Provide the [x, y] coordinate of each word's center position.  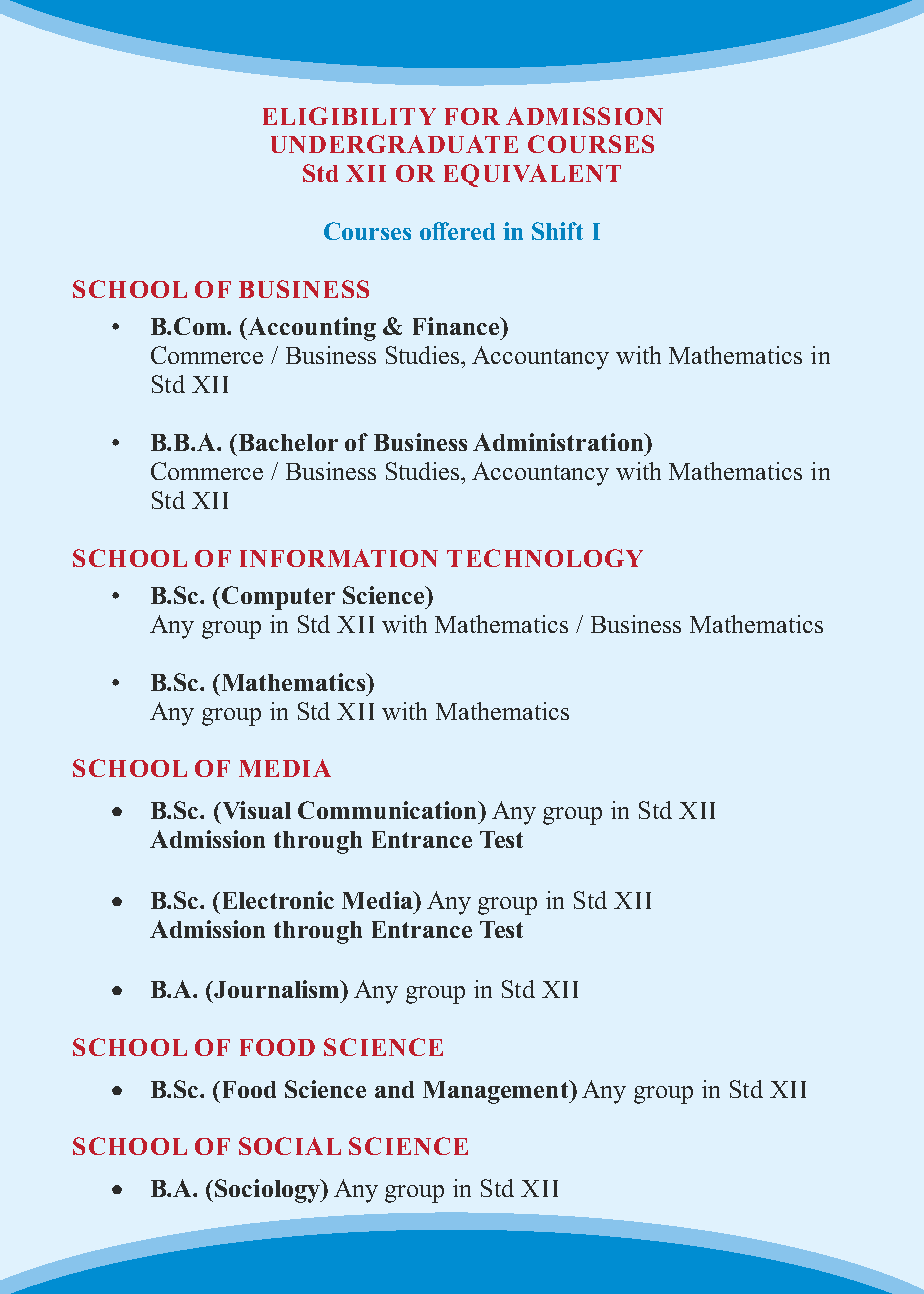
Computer [278, 598]
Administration [559, 442]
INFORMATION [339, 558]
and [394, 1089]
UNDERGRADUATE [394, 144]
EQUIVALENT [532, 175]
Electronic [278, 900]
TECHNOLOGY [545, 558]
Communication [389, 810]
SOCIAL [290, 1146]
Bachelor [287, 442]
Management [497, 1092]
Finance [457, 326]
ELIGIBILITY [349, 116]
